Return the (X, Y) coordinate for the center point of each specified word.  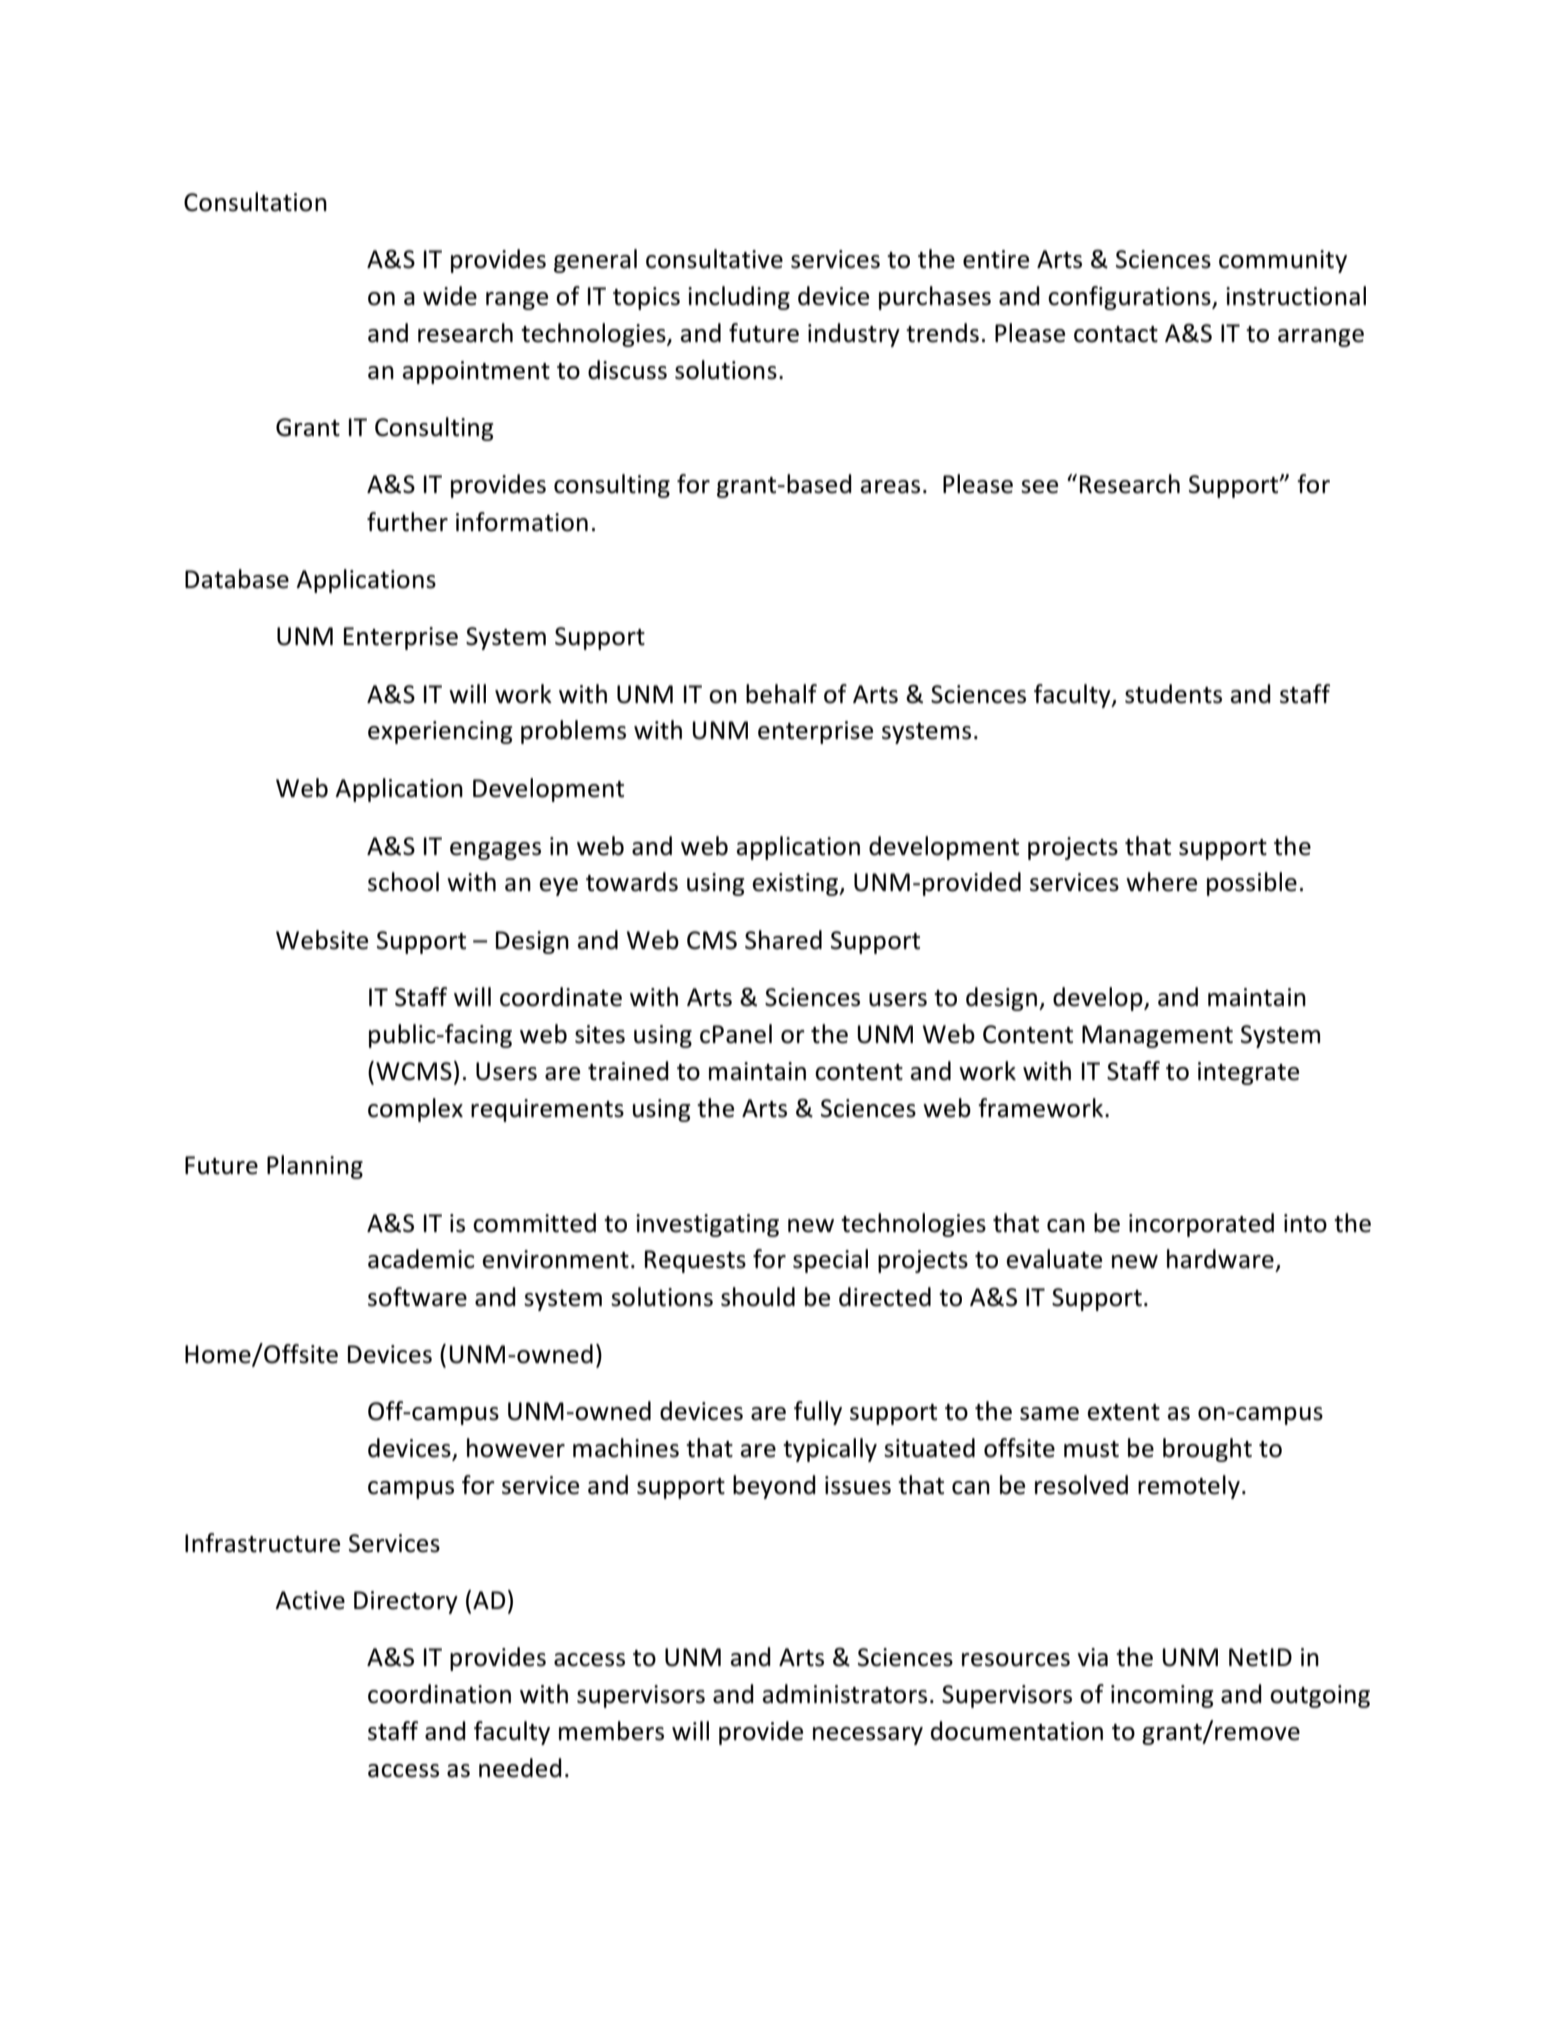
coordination (439, 1694)
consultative (714, 259)
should (758, 1297)
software (417, 1297)
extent (1123, 1412)
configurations (1130, 298)
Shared (783, 940)
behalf (781, 694)
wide (450, 296)
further (407, 522)
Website (322, 940)
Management (1157, 1036)
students (1173, 694)
